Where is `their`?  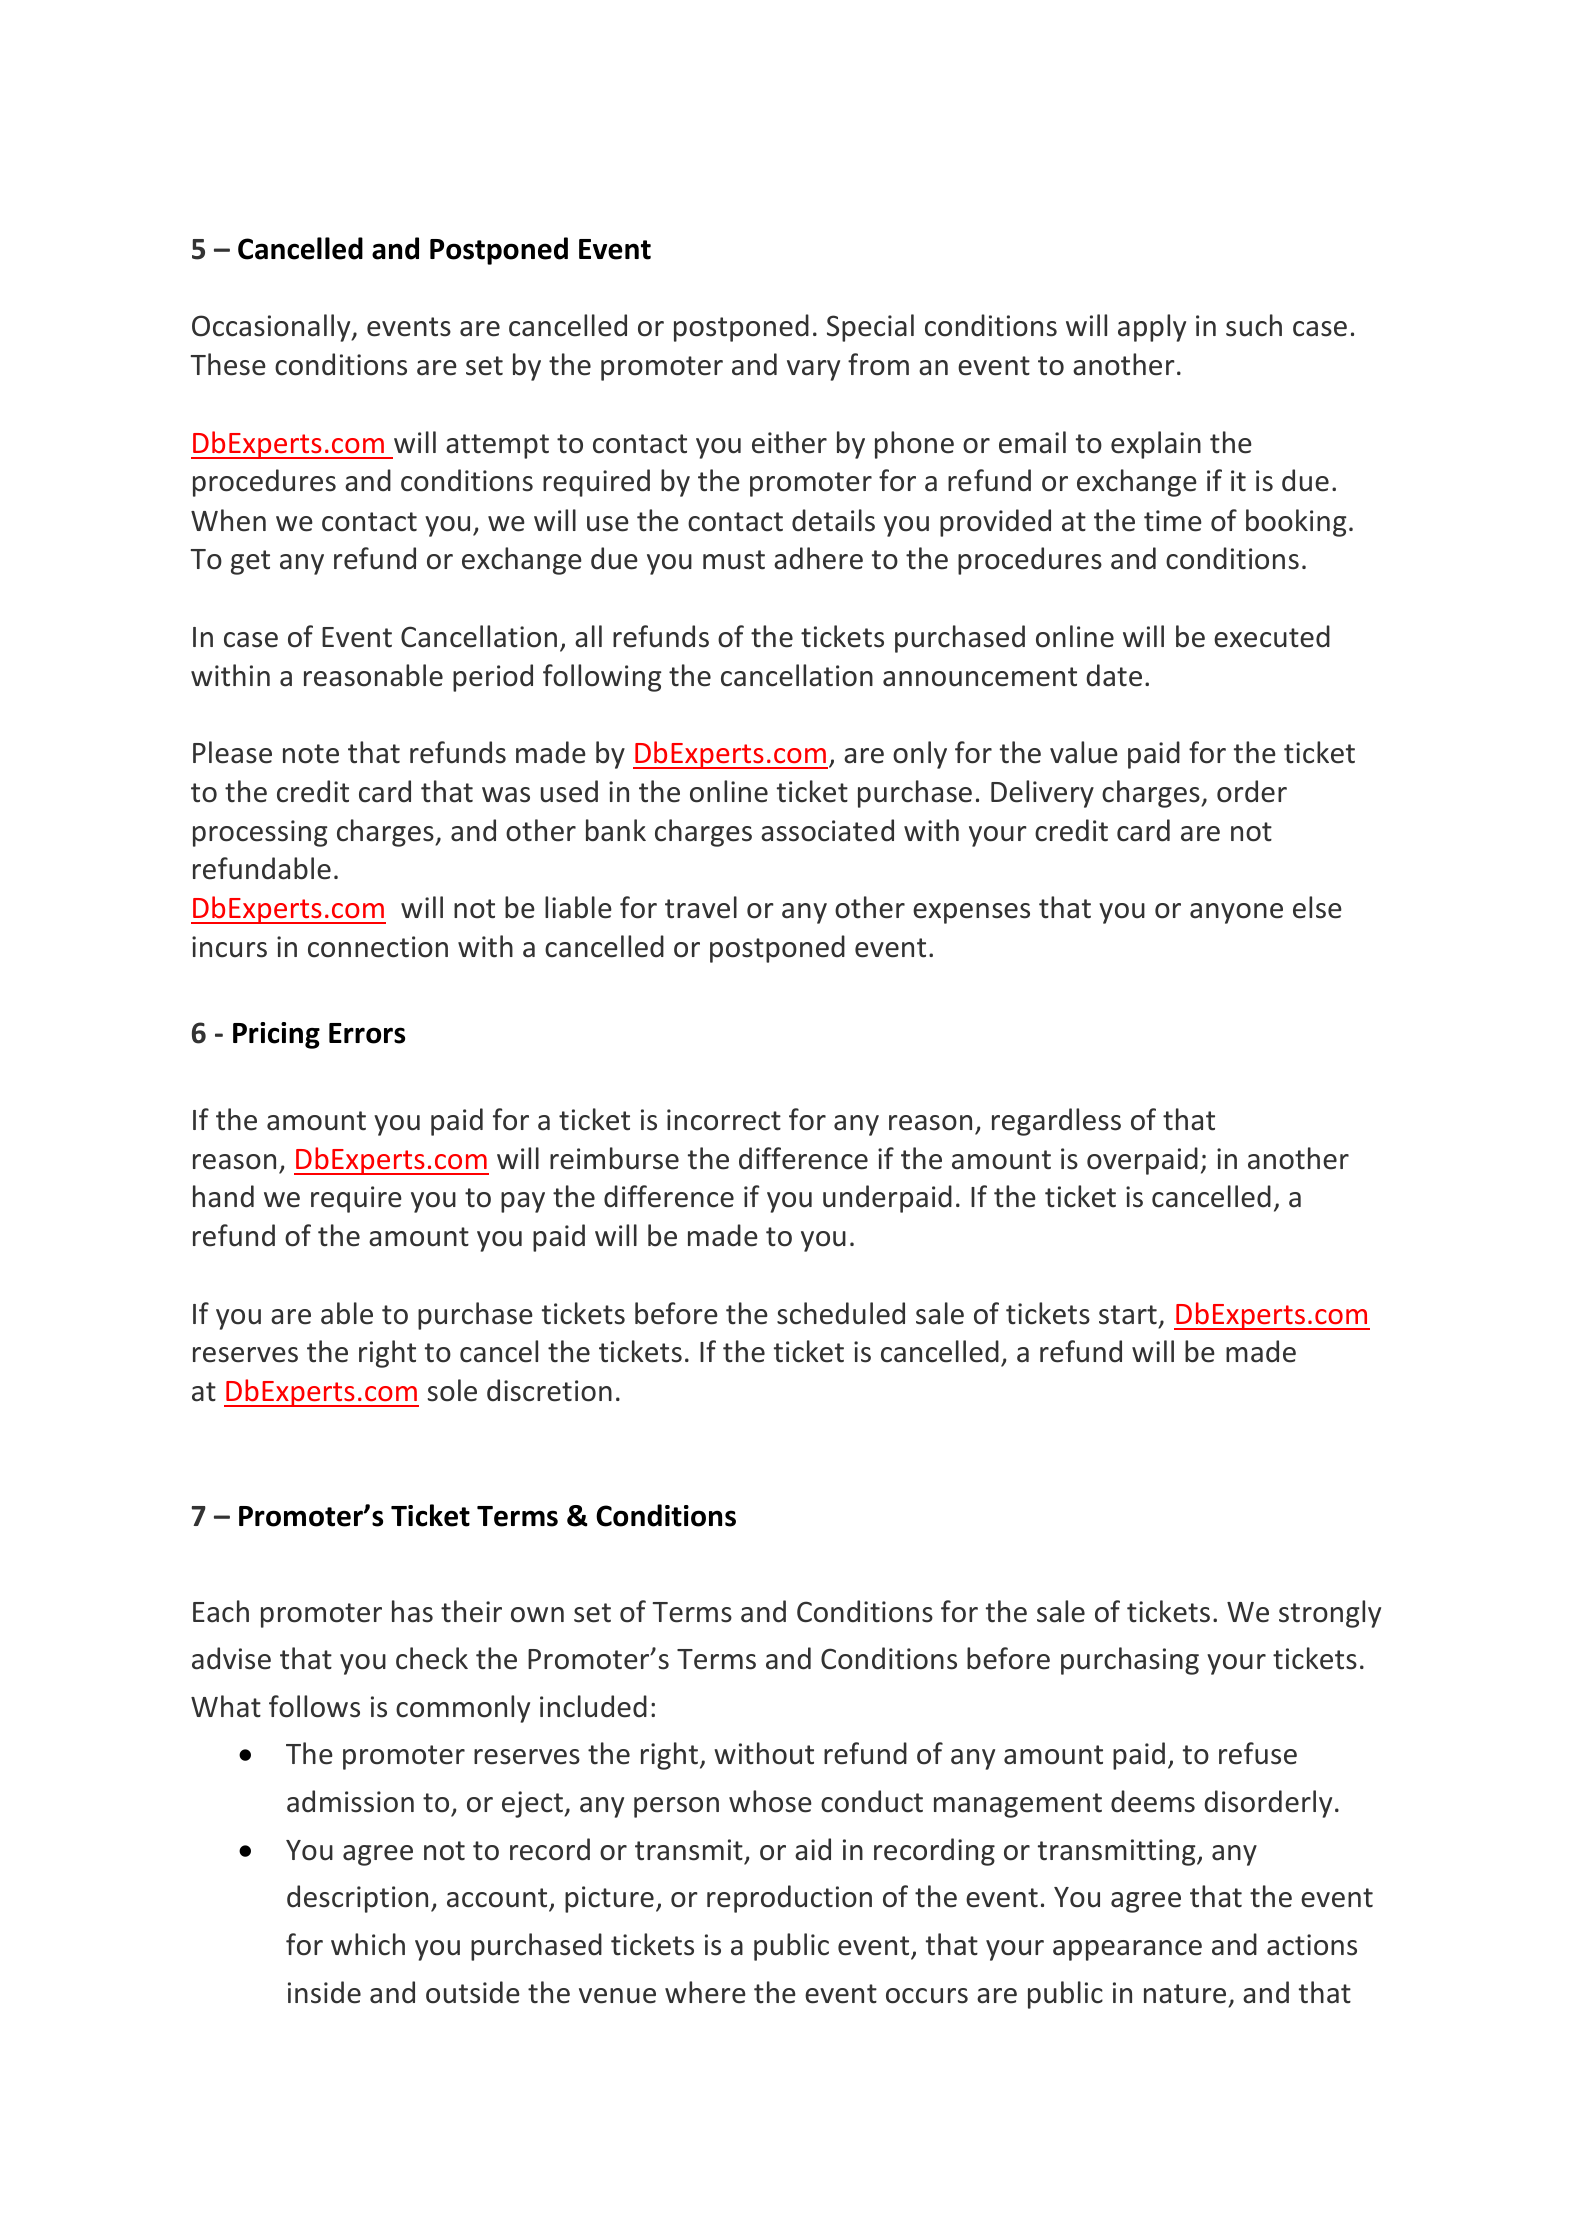
their is located at coordinates (471, 1611).
